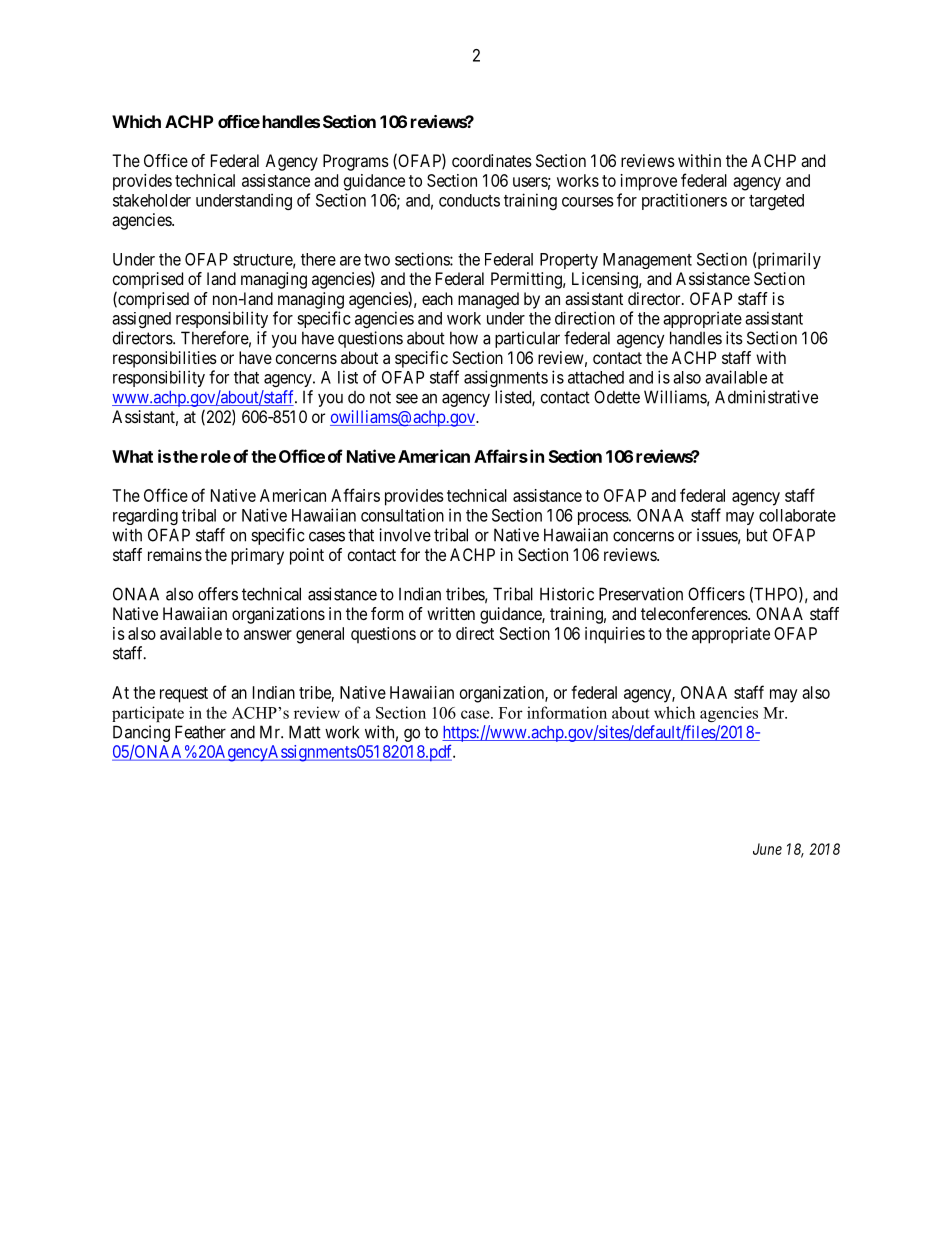 Image resolution: width=952 pixels, height=1233 pixels. What do you see at coordinates (165, 359) in the screenshot?
I see `responsibilities` at bounding box center [165, 359].
